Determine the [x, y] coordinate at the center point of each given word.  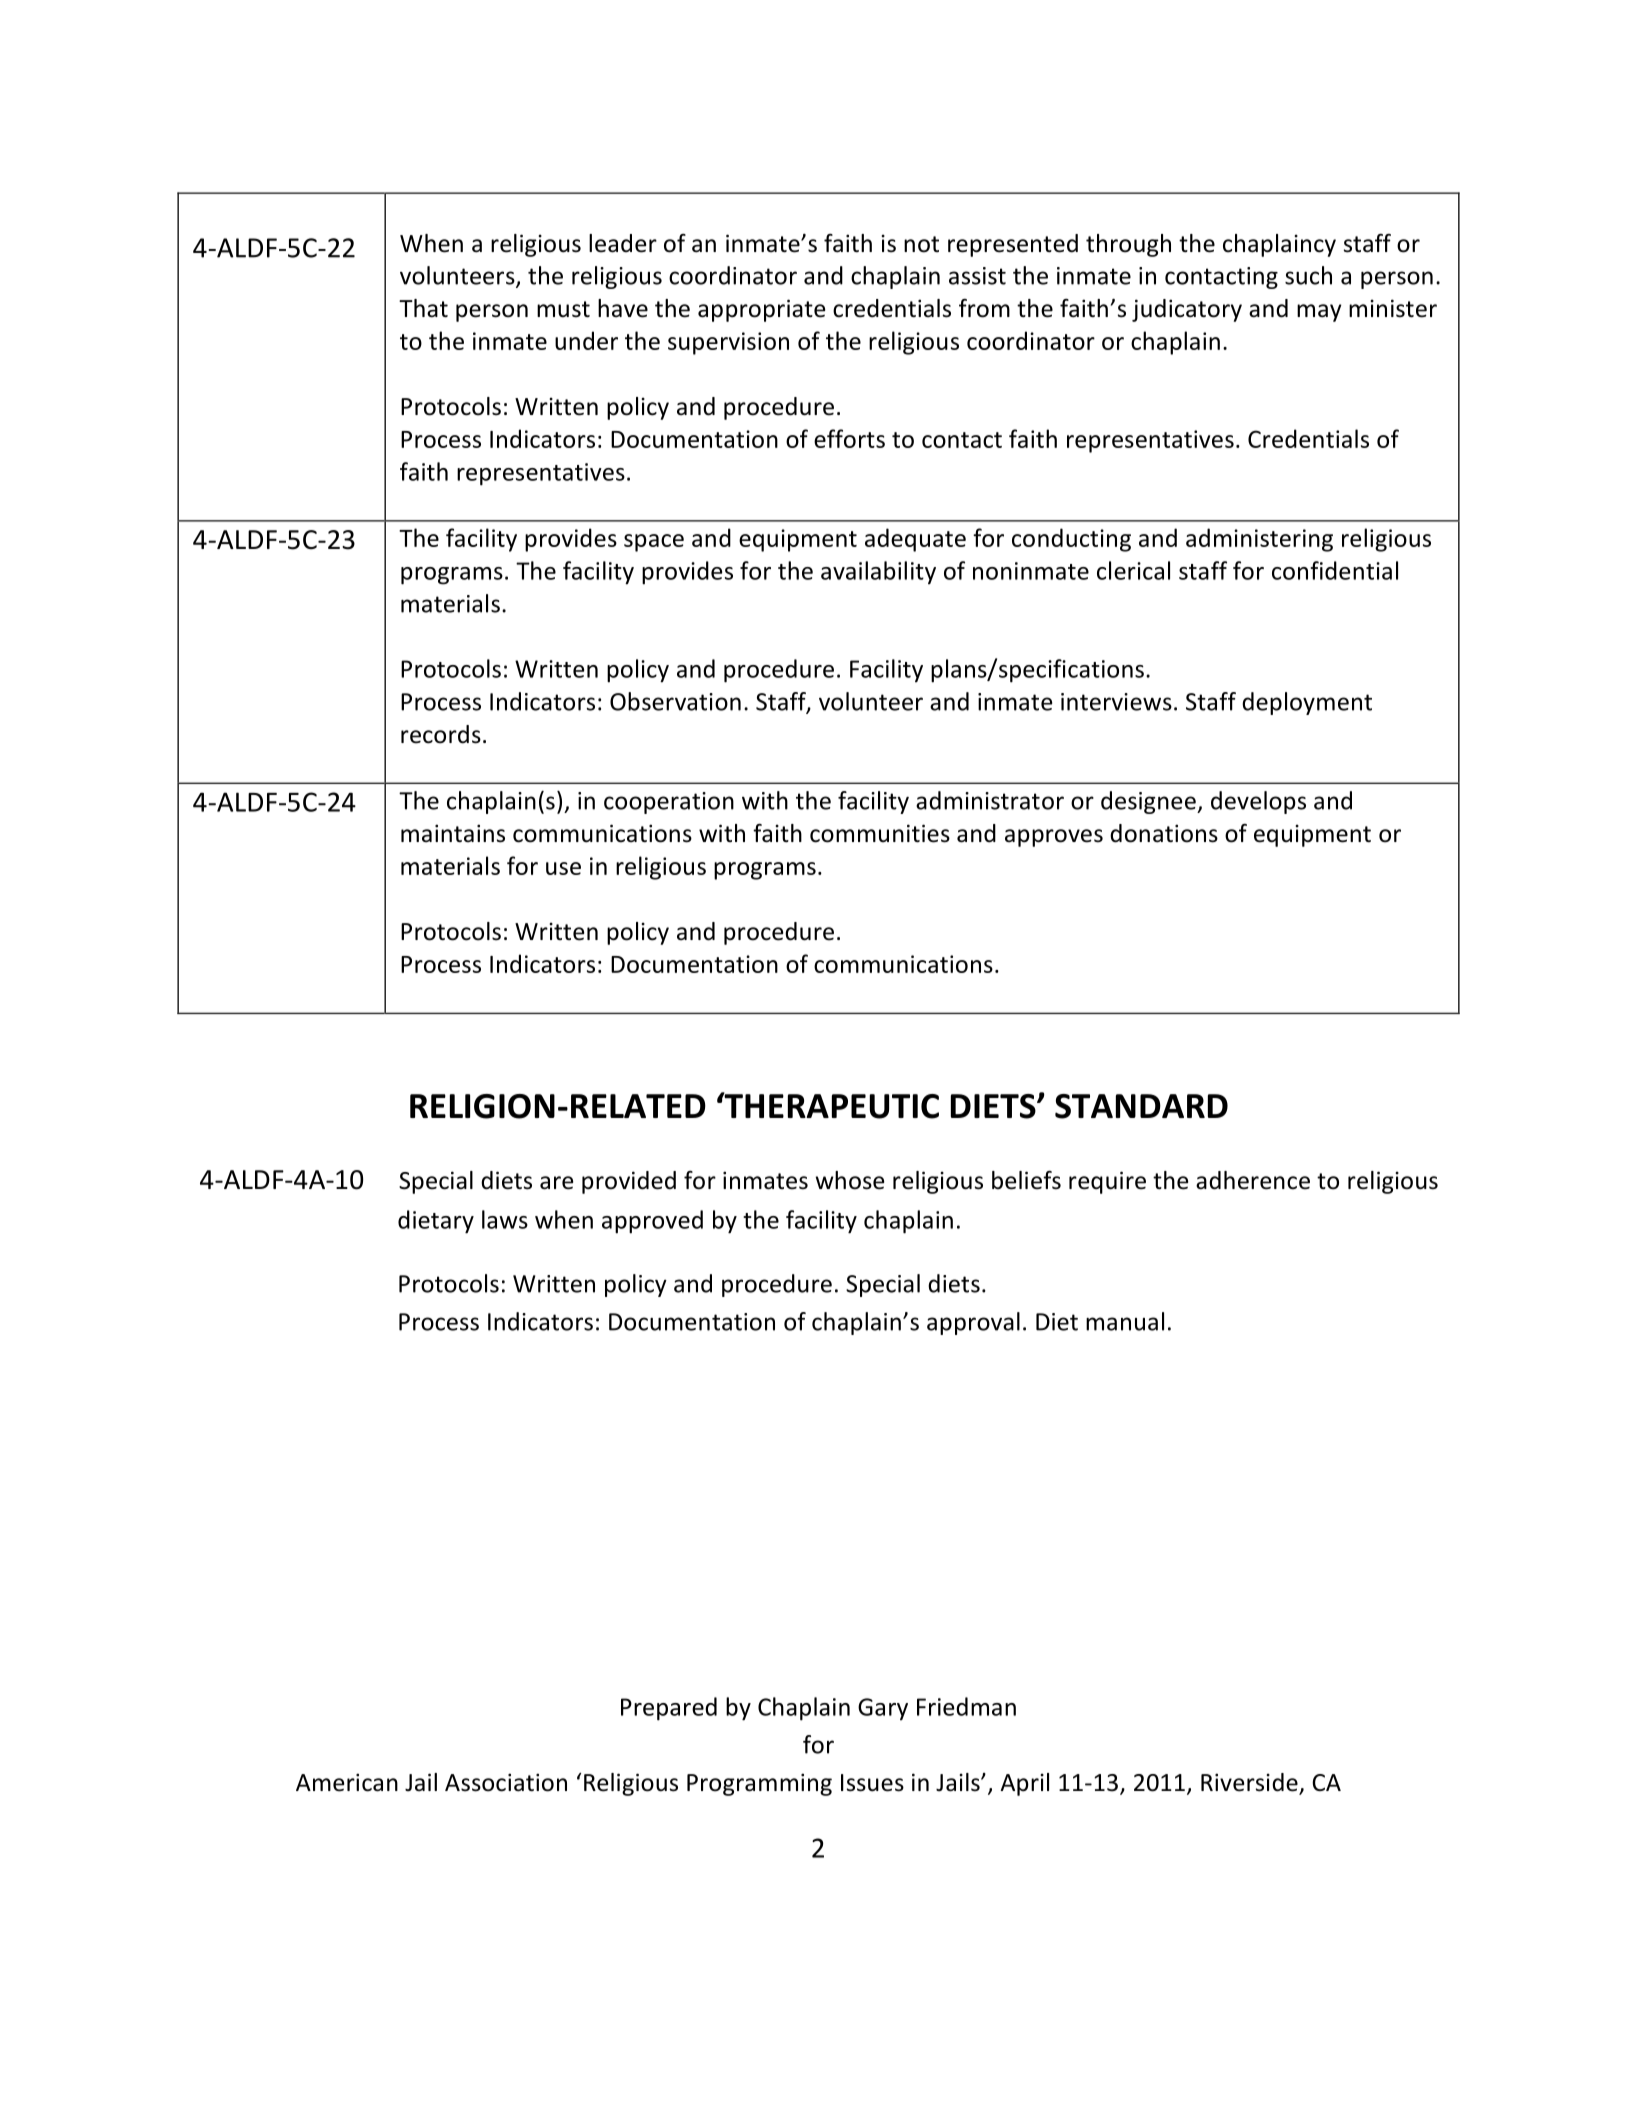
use [563, 868]
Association [506, 1782]
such [1308, 275]
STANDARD [1141, 1106]
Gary [883, 1709]
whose [850, 1180]
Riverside [1250, 1783]
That [423, 308]
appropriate [761, 310]
